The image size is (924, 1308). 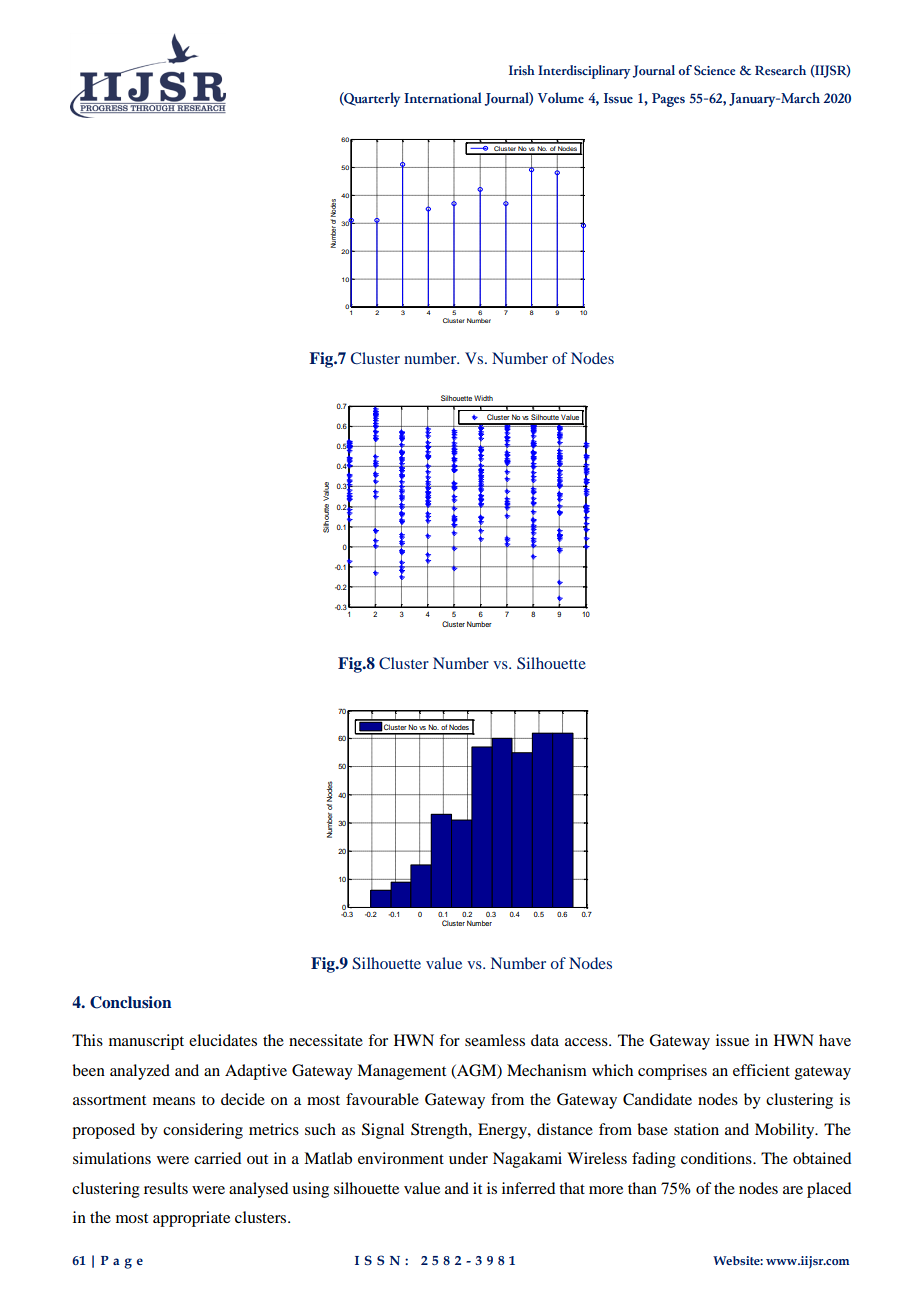 I want to click on Irish, so click(x=522, y=70).
